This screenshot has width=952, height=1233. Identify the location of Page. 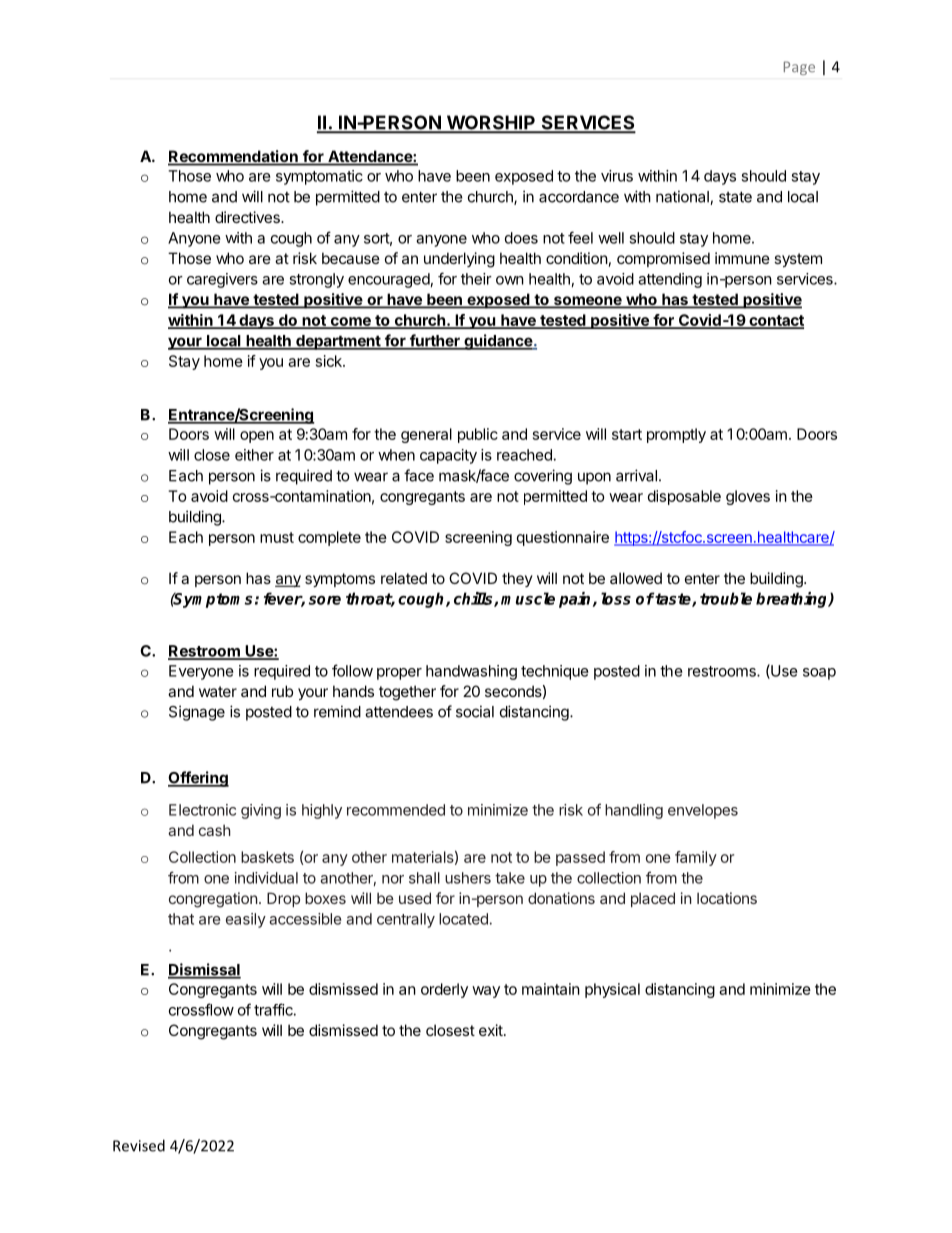
(799, 68).
